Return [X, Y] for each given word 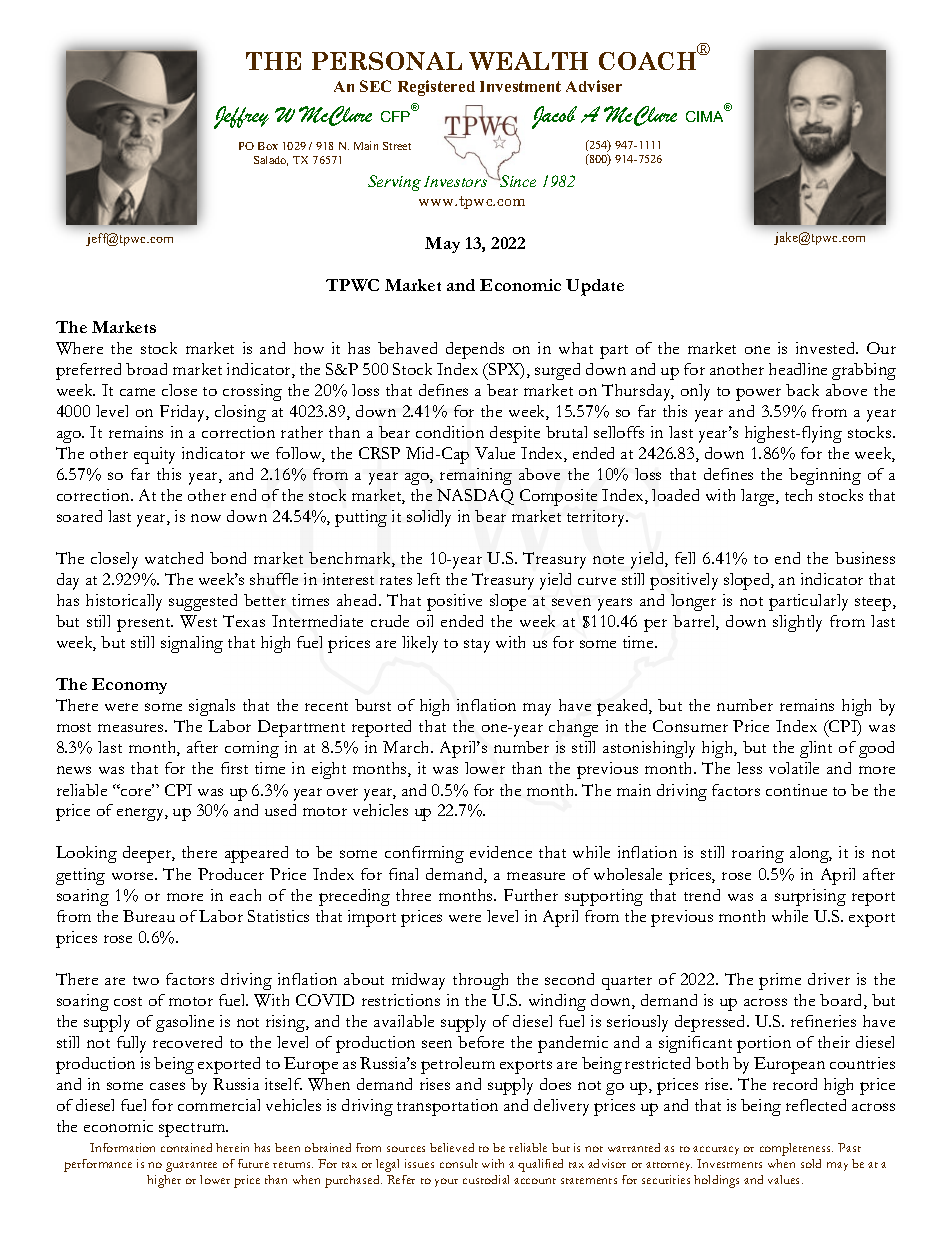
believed [452, 1147]
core [136, 791]
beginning [825, 476]
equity [154, 455]
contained [186, 1147]
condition [450, 432]
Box [268, 146]
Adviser [594, 86]
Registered [436, 88]
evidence [501, 852]
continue [796, 790]
